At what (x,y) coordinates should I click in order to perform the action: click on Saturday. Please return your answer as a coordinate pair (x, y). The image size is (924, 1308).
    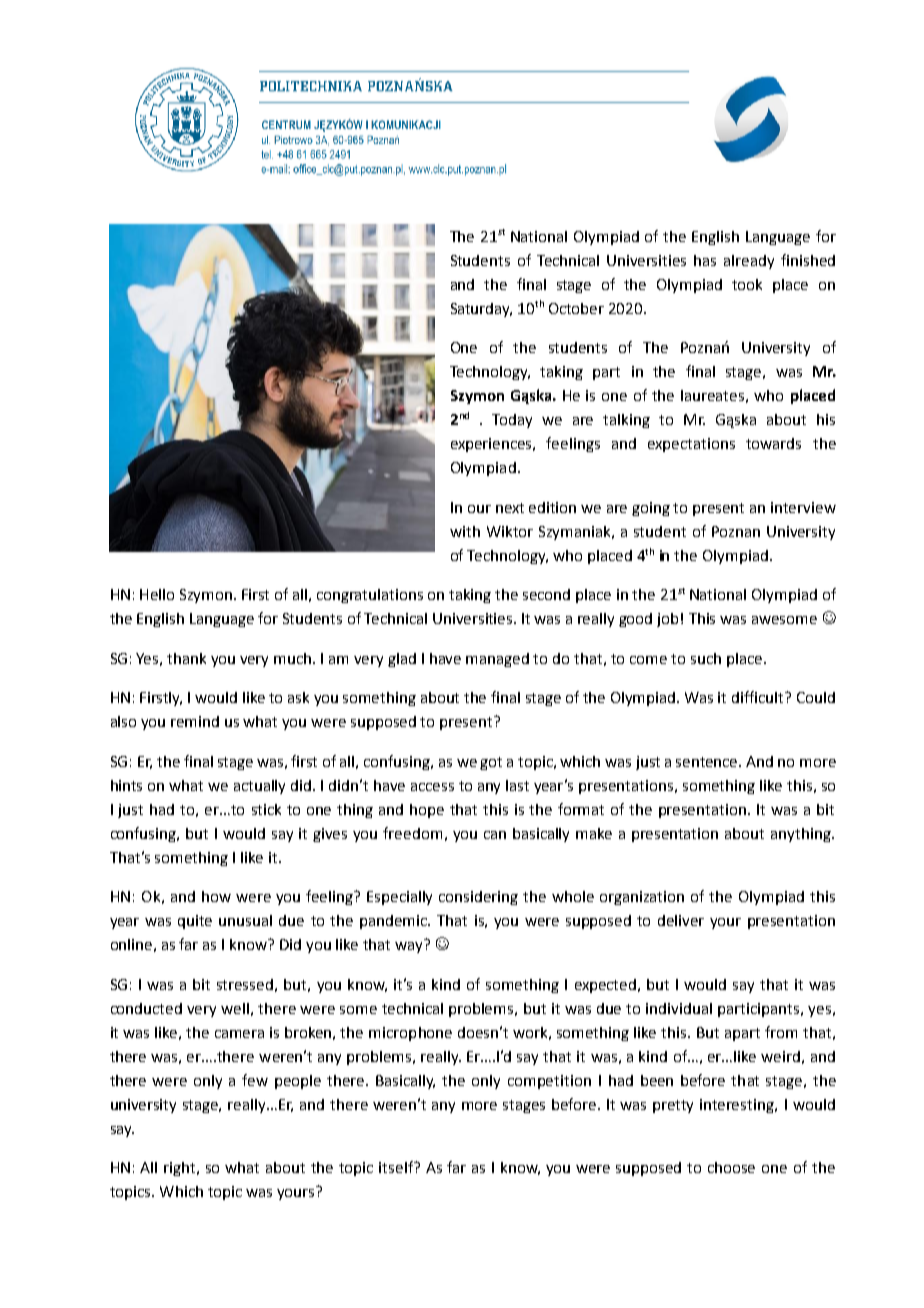
    Looking at the image, I should click on (481, 310).
